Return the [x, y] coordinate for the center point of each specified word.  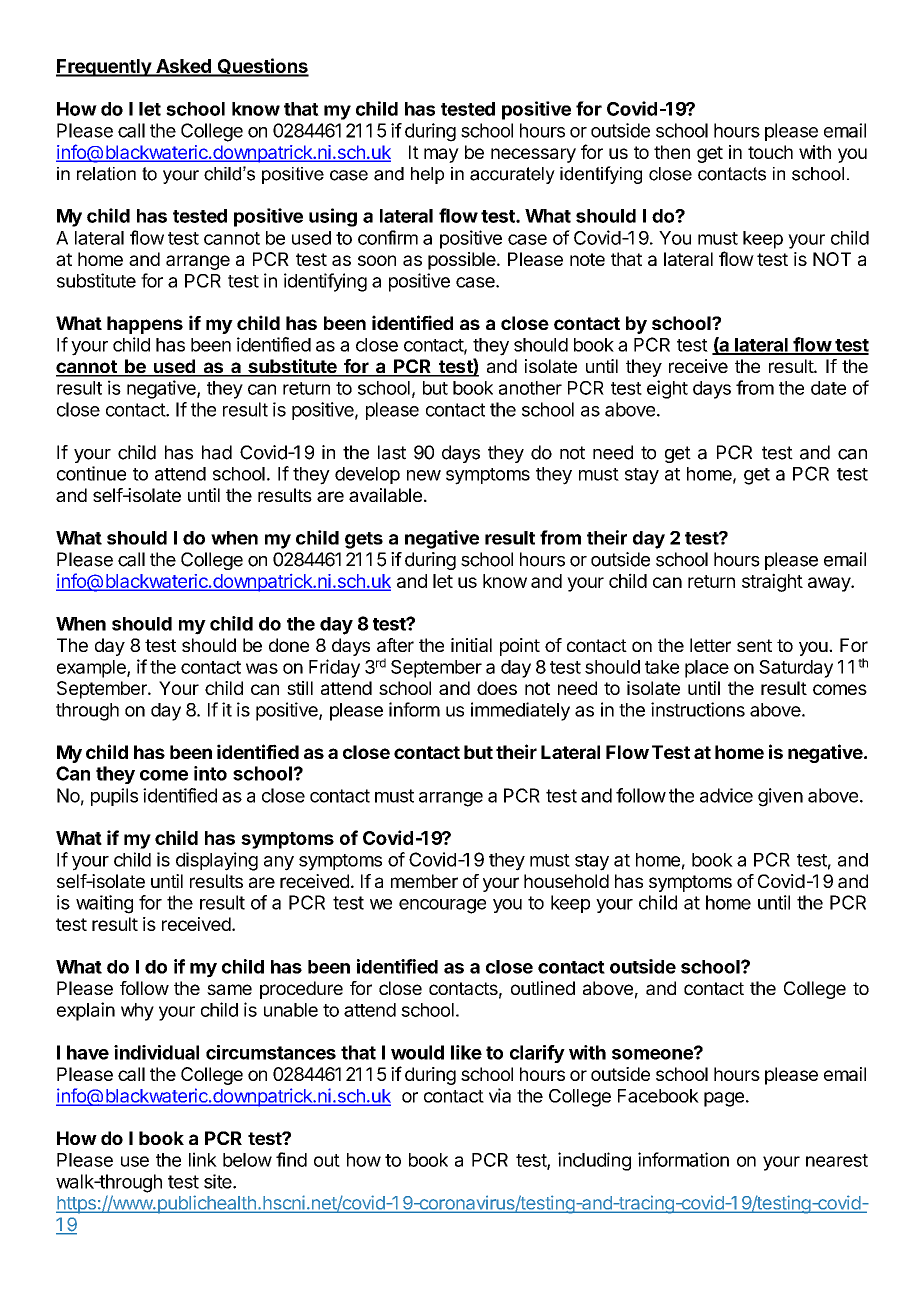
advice [726, 795]
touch [770, 152]
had [217, 452]
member [424, 881]
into [210, 773]
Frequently [104, 68]
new [424, 475]
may [441, 155]
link [203, 1159]
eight [667, 389]
